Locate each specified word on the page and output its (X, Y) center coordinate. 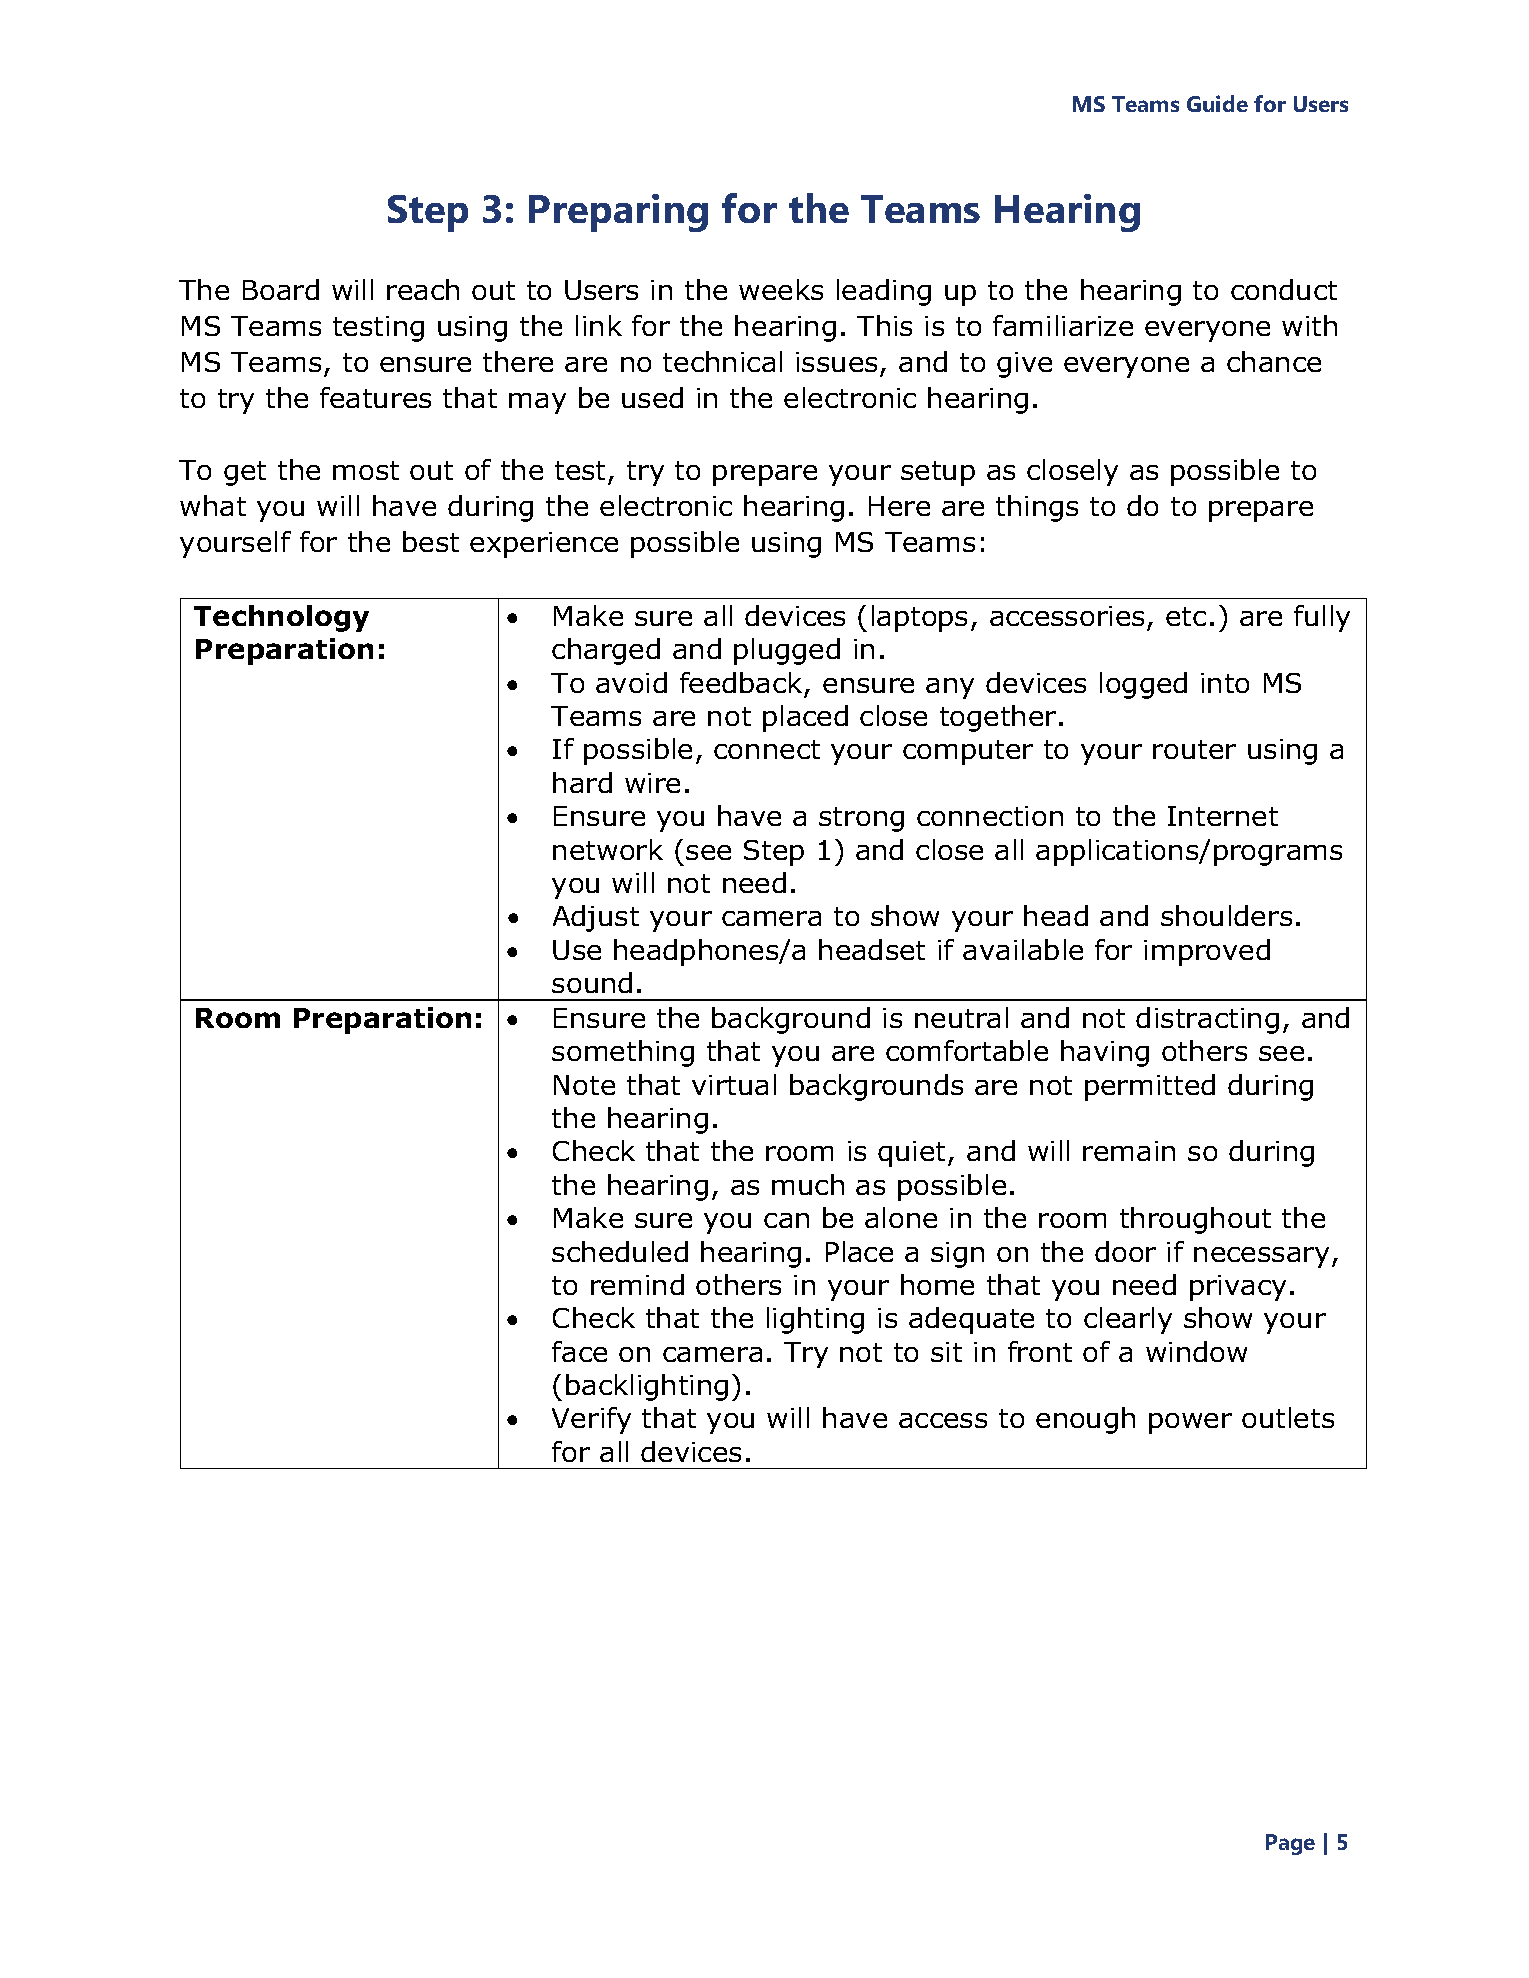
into (1225, 683)
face (579, 1351)
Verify (591, 1420)
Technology (281, 618)
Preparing (618, 213)
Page (1290, 1844)
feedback (741, 682)
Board (281, 289)
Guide (1217, 103)
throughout (1195, 1220)
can (786, 1220)
